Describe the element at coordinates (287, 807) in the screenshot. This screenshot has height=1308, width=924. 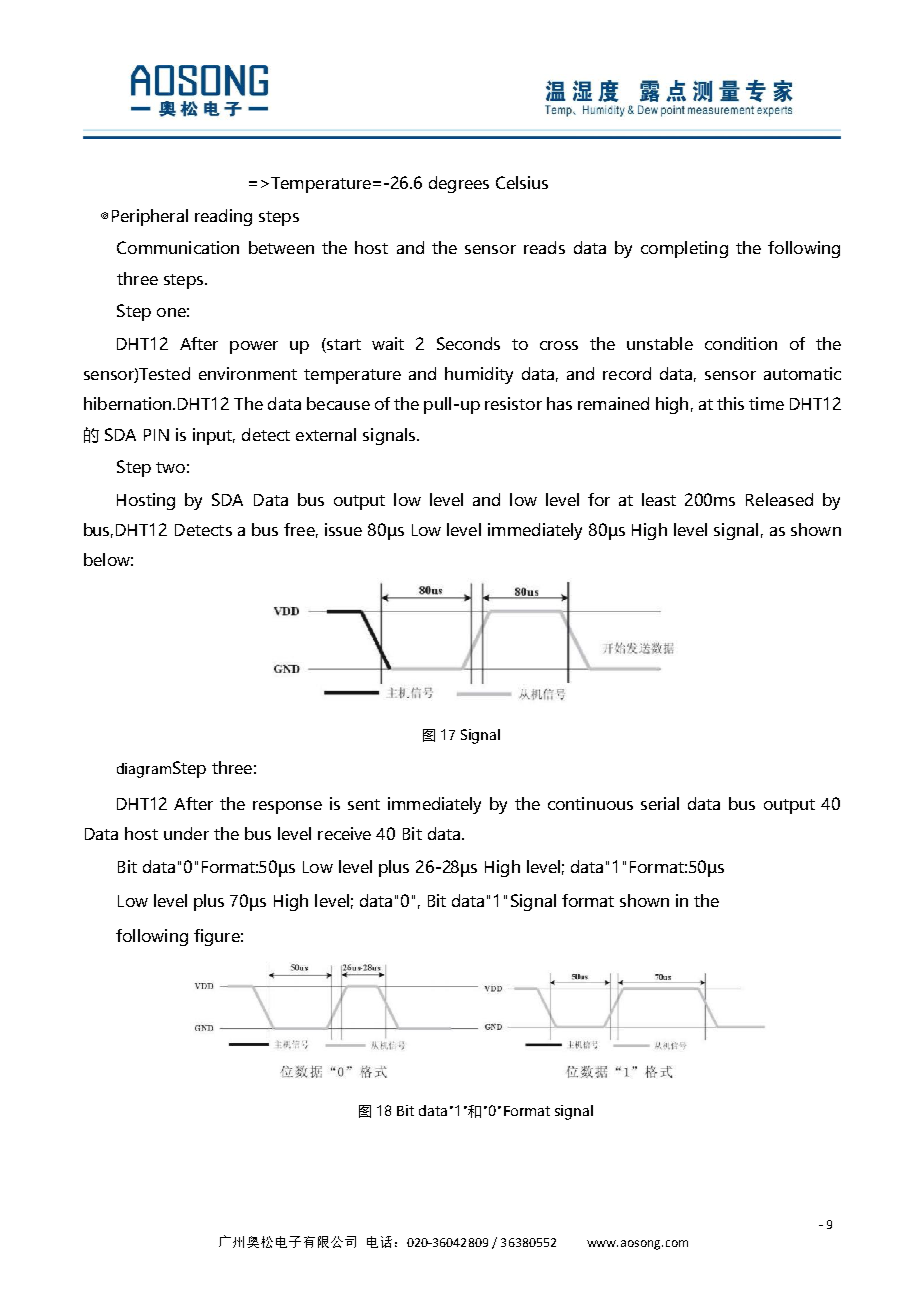
I see `response` at that location.
